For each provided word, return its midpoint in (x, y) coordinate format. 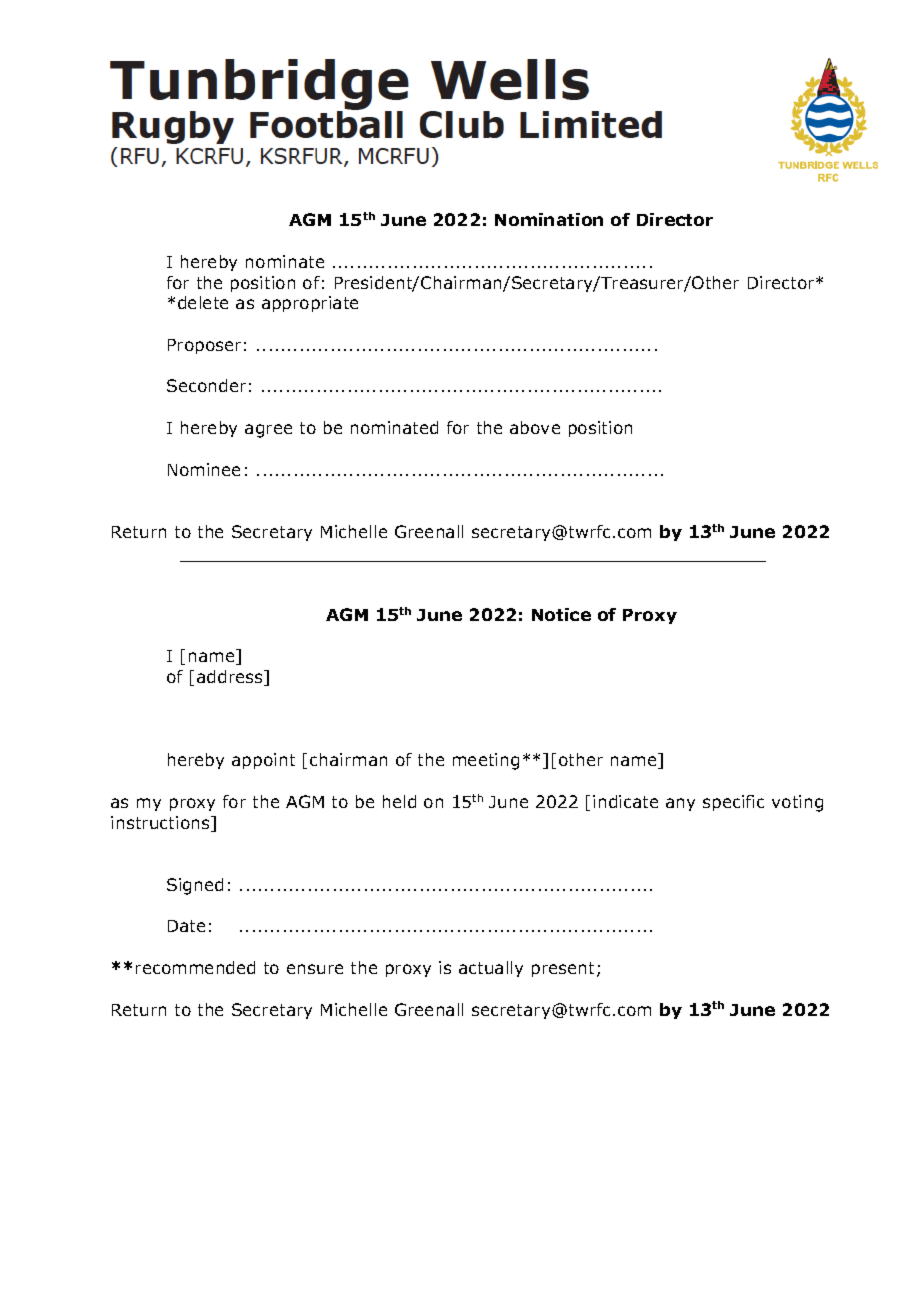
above (535, 427)
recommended (195, 967)
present (565, 969)
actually (491, 969)
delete (203, 302)
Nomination (549, 219)
